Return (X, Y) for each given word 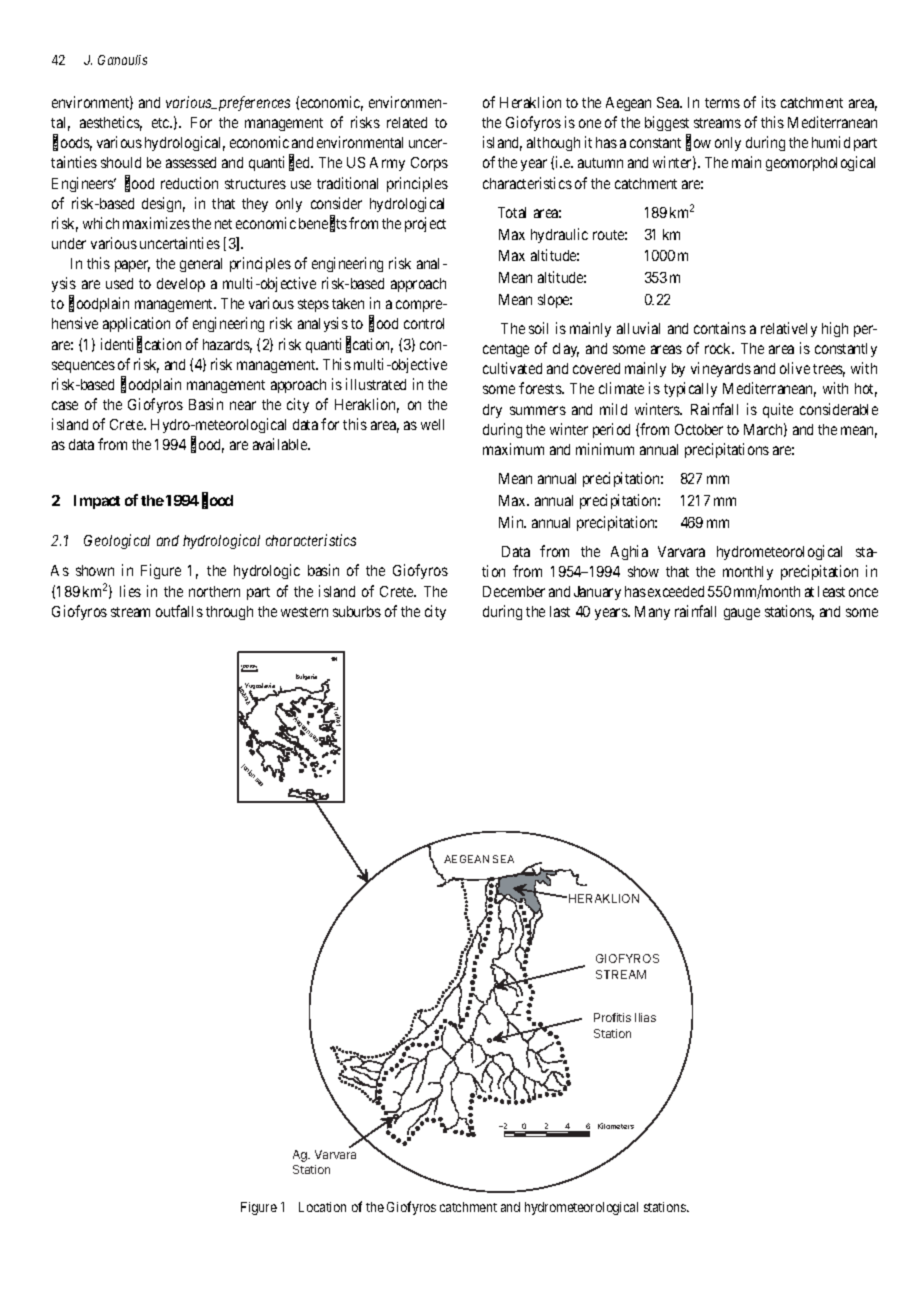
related (407, 122)
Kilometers (616, 1126)
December (514, 591)
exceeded (676, 591)
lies (130, 591)
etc (162, 123)
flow (698, 143)
